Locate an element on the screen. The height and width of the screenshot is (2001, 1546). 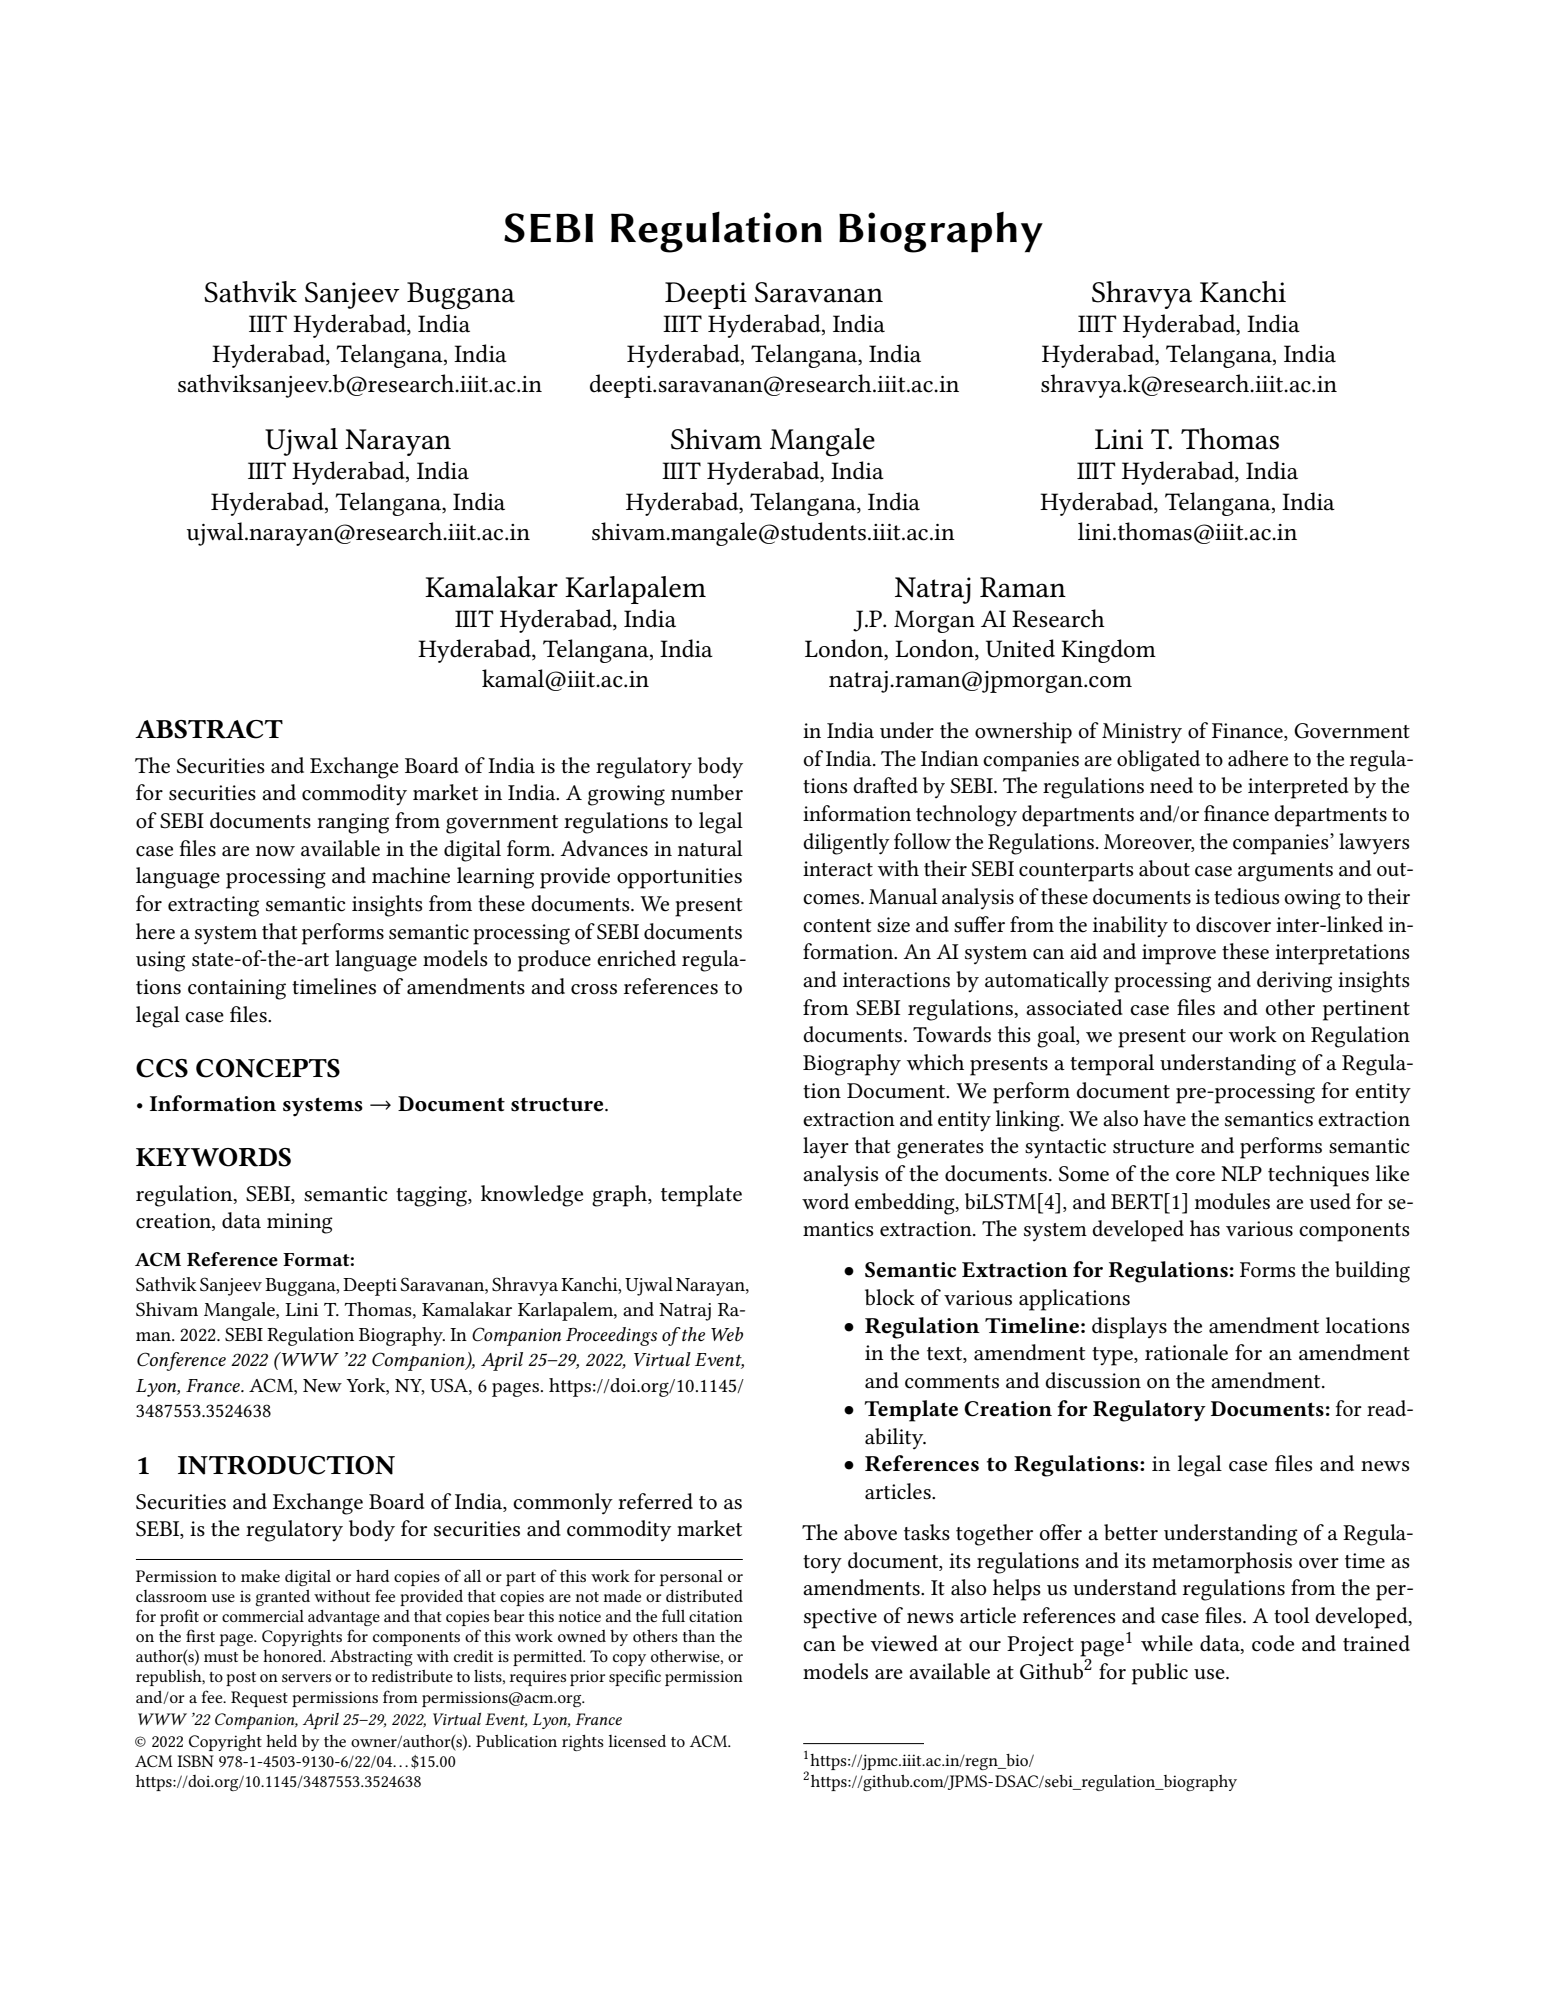
number is located at coordinates (707, 792).
